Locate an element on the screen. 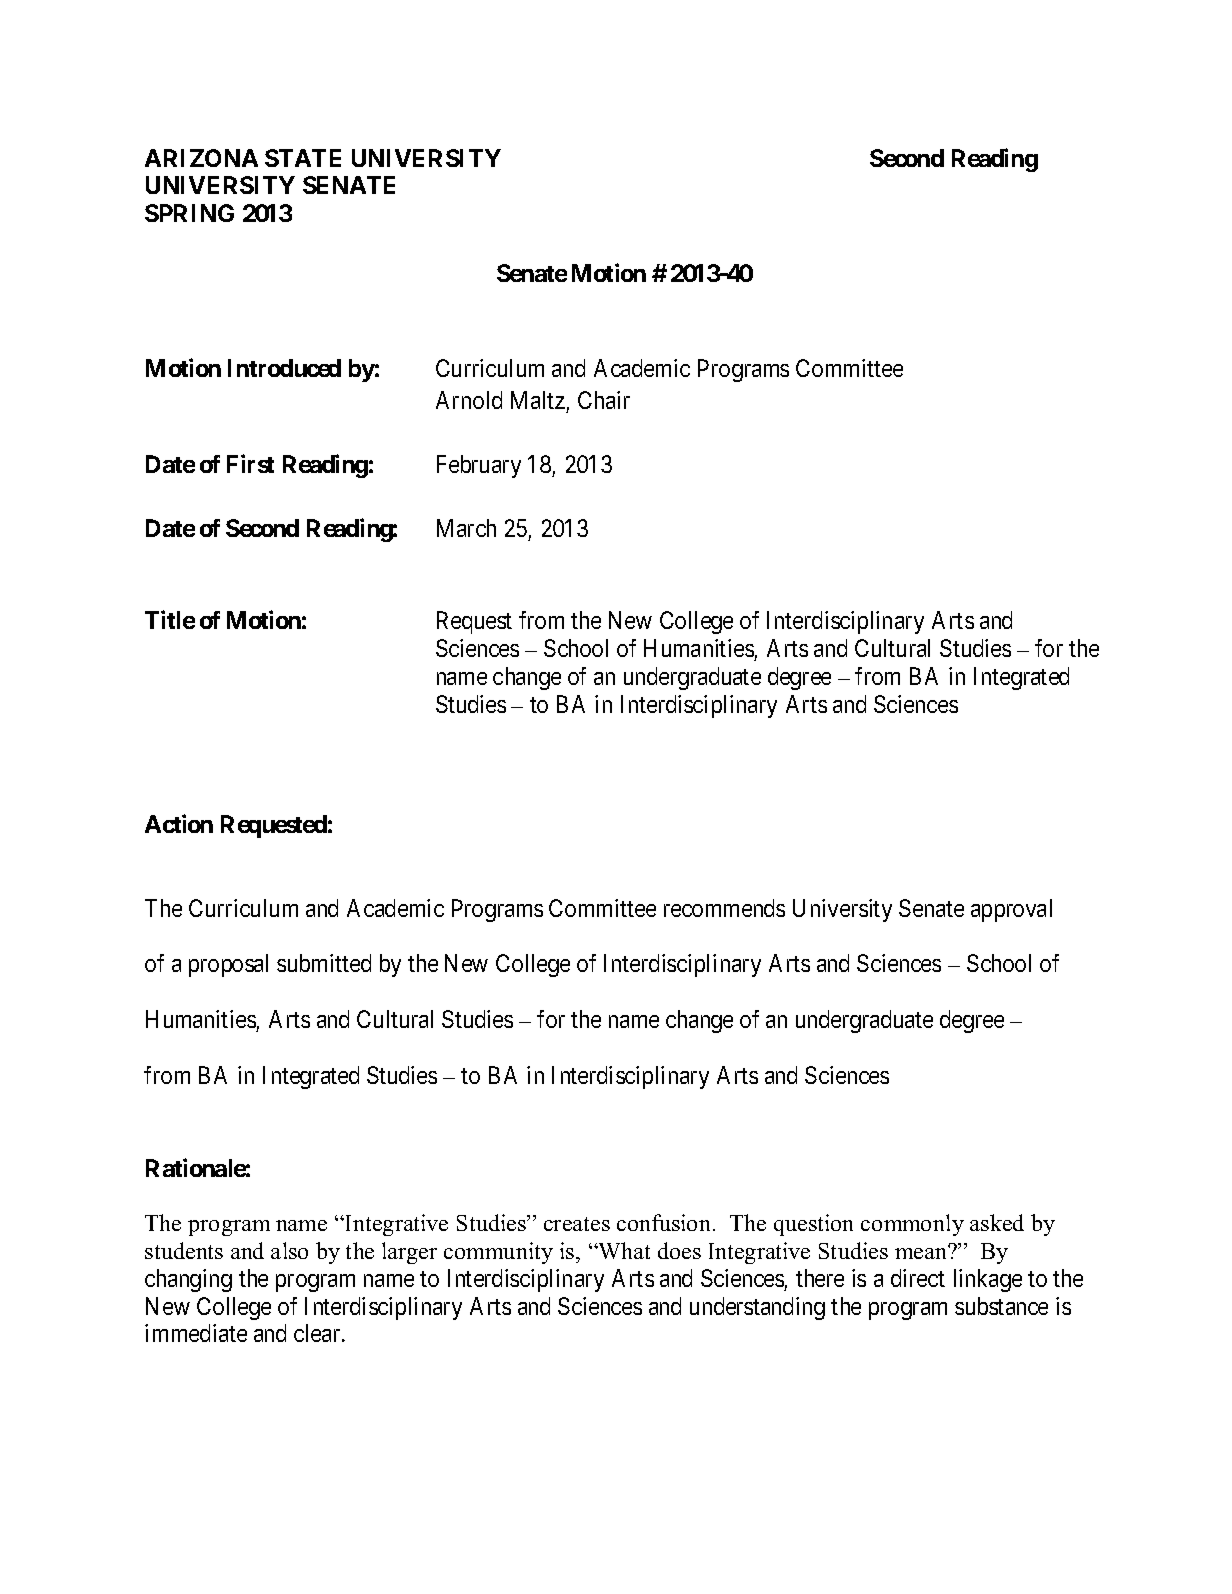 Image resolution: width=1232 pixels, height=1594 pixels. Action is located at coordinates (179, 823).
